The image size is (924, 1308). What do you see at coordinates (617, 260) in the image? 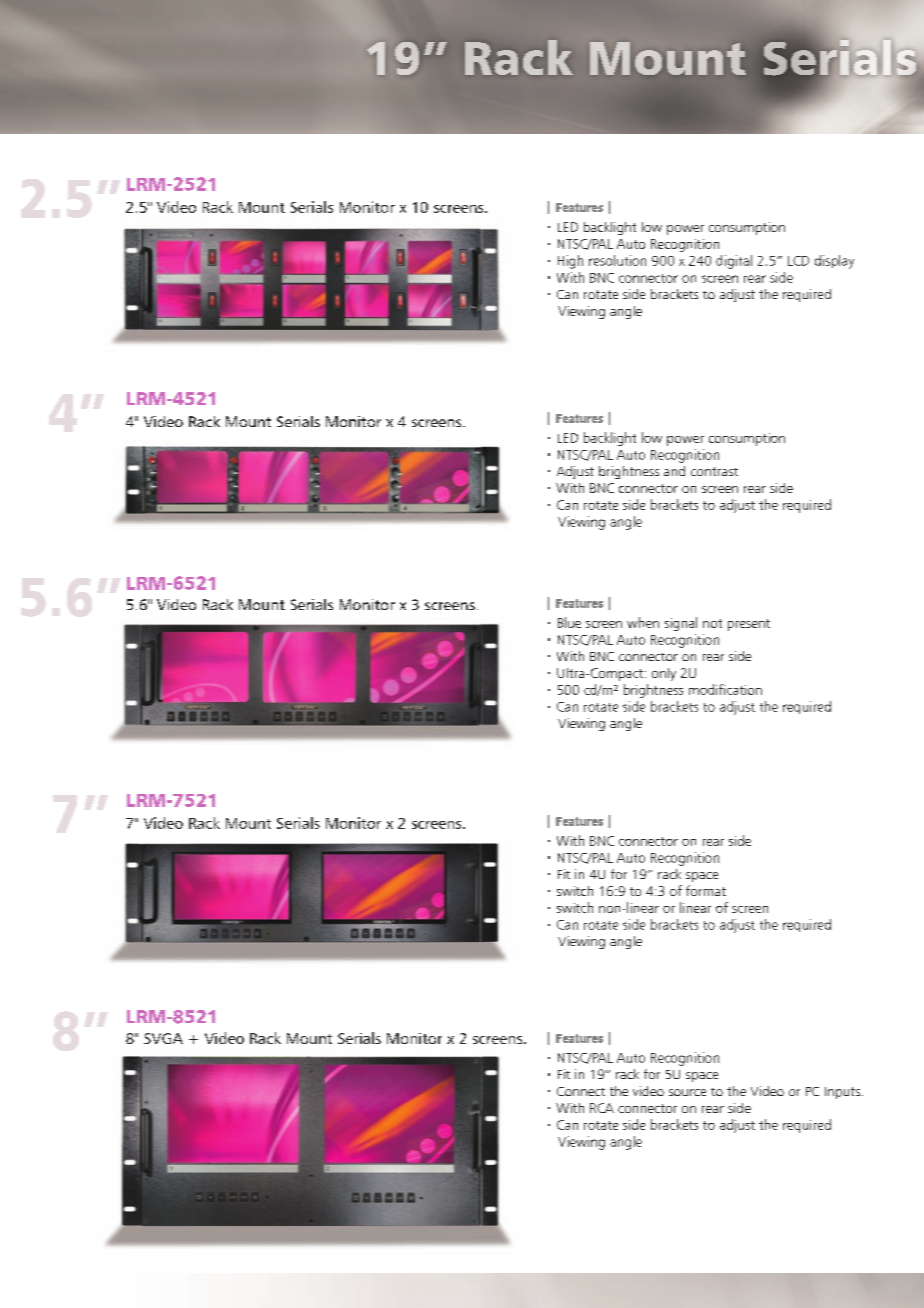
I see `resolution` at bounding box center [617, 260].
